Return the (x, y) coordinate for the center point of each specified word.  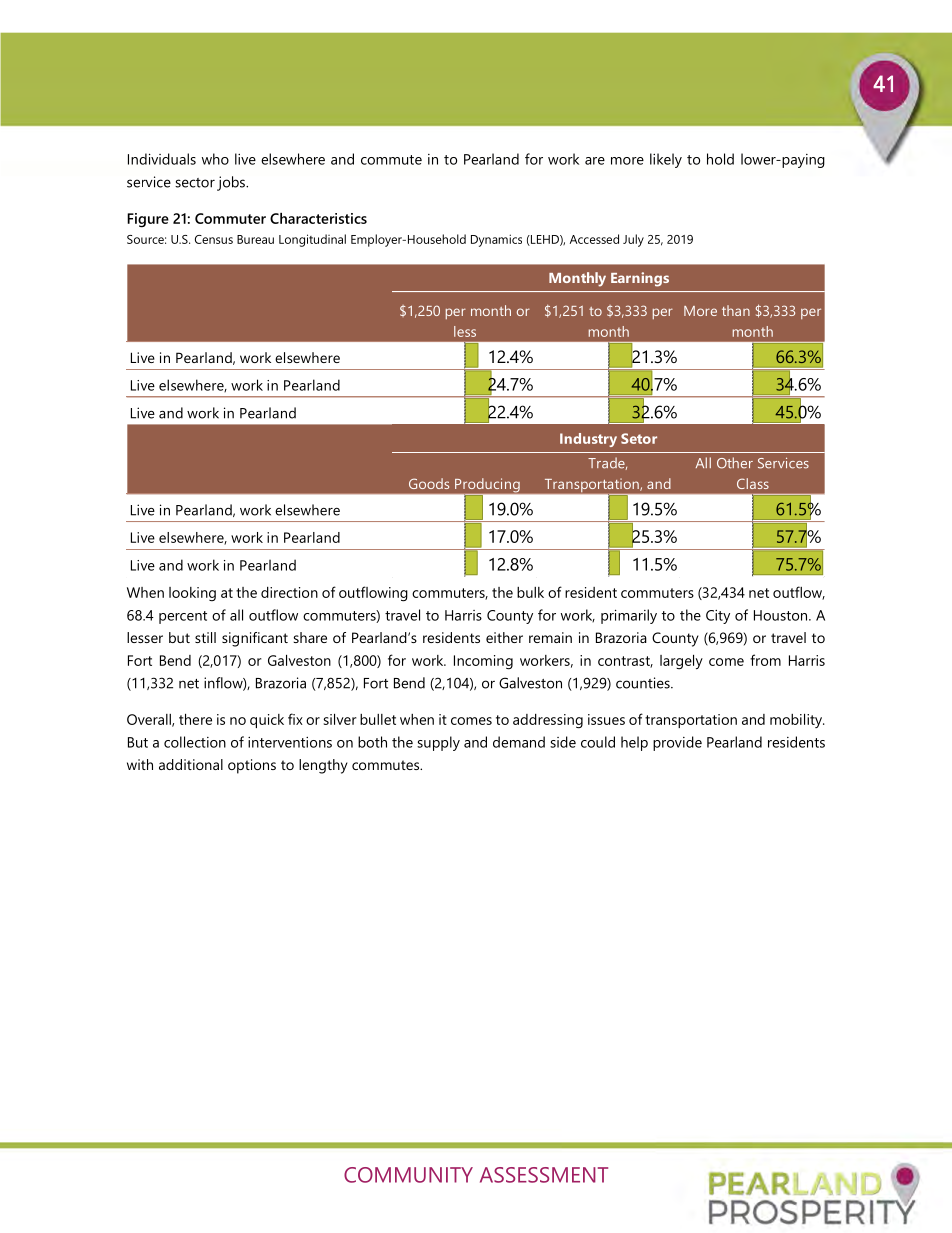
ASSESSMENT (544, 1175)
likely (666, 160)
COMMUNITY (408, 1175)
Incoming (483, 662)
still (205, 637)
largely (681, 662)
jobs (232, 183)
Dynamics (496, 240)
